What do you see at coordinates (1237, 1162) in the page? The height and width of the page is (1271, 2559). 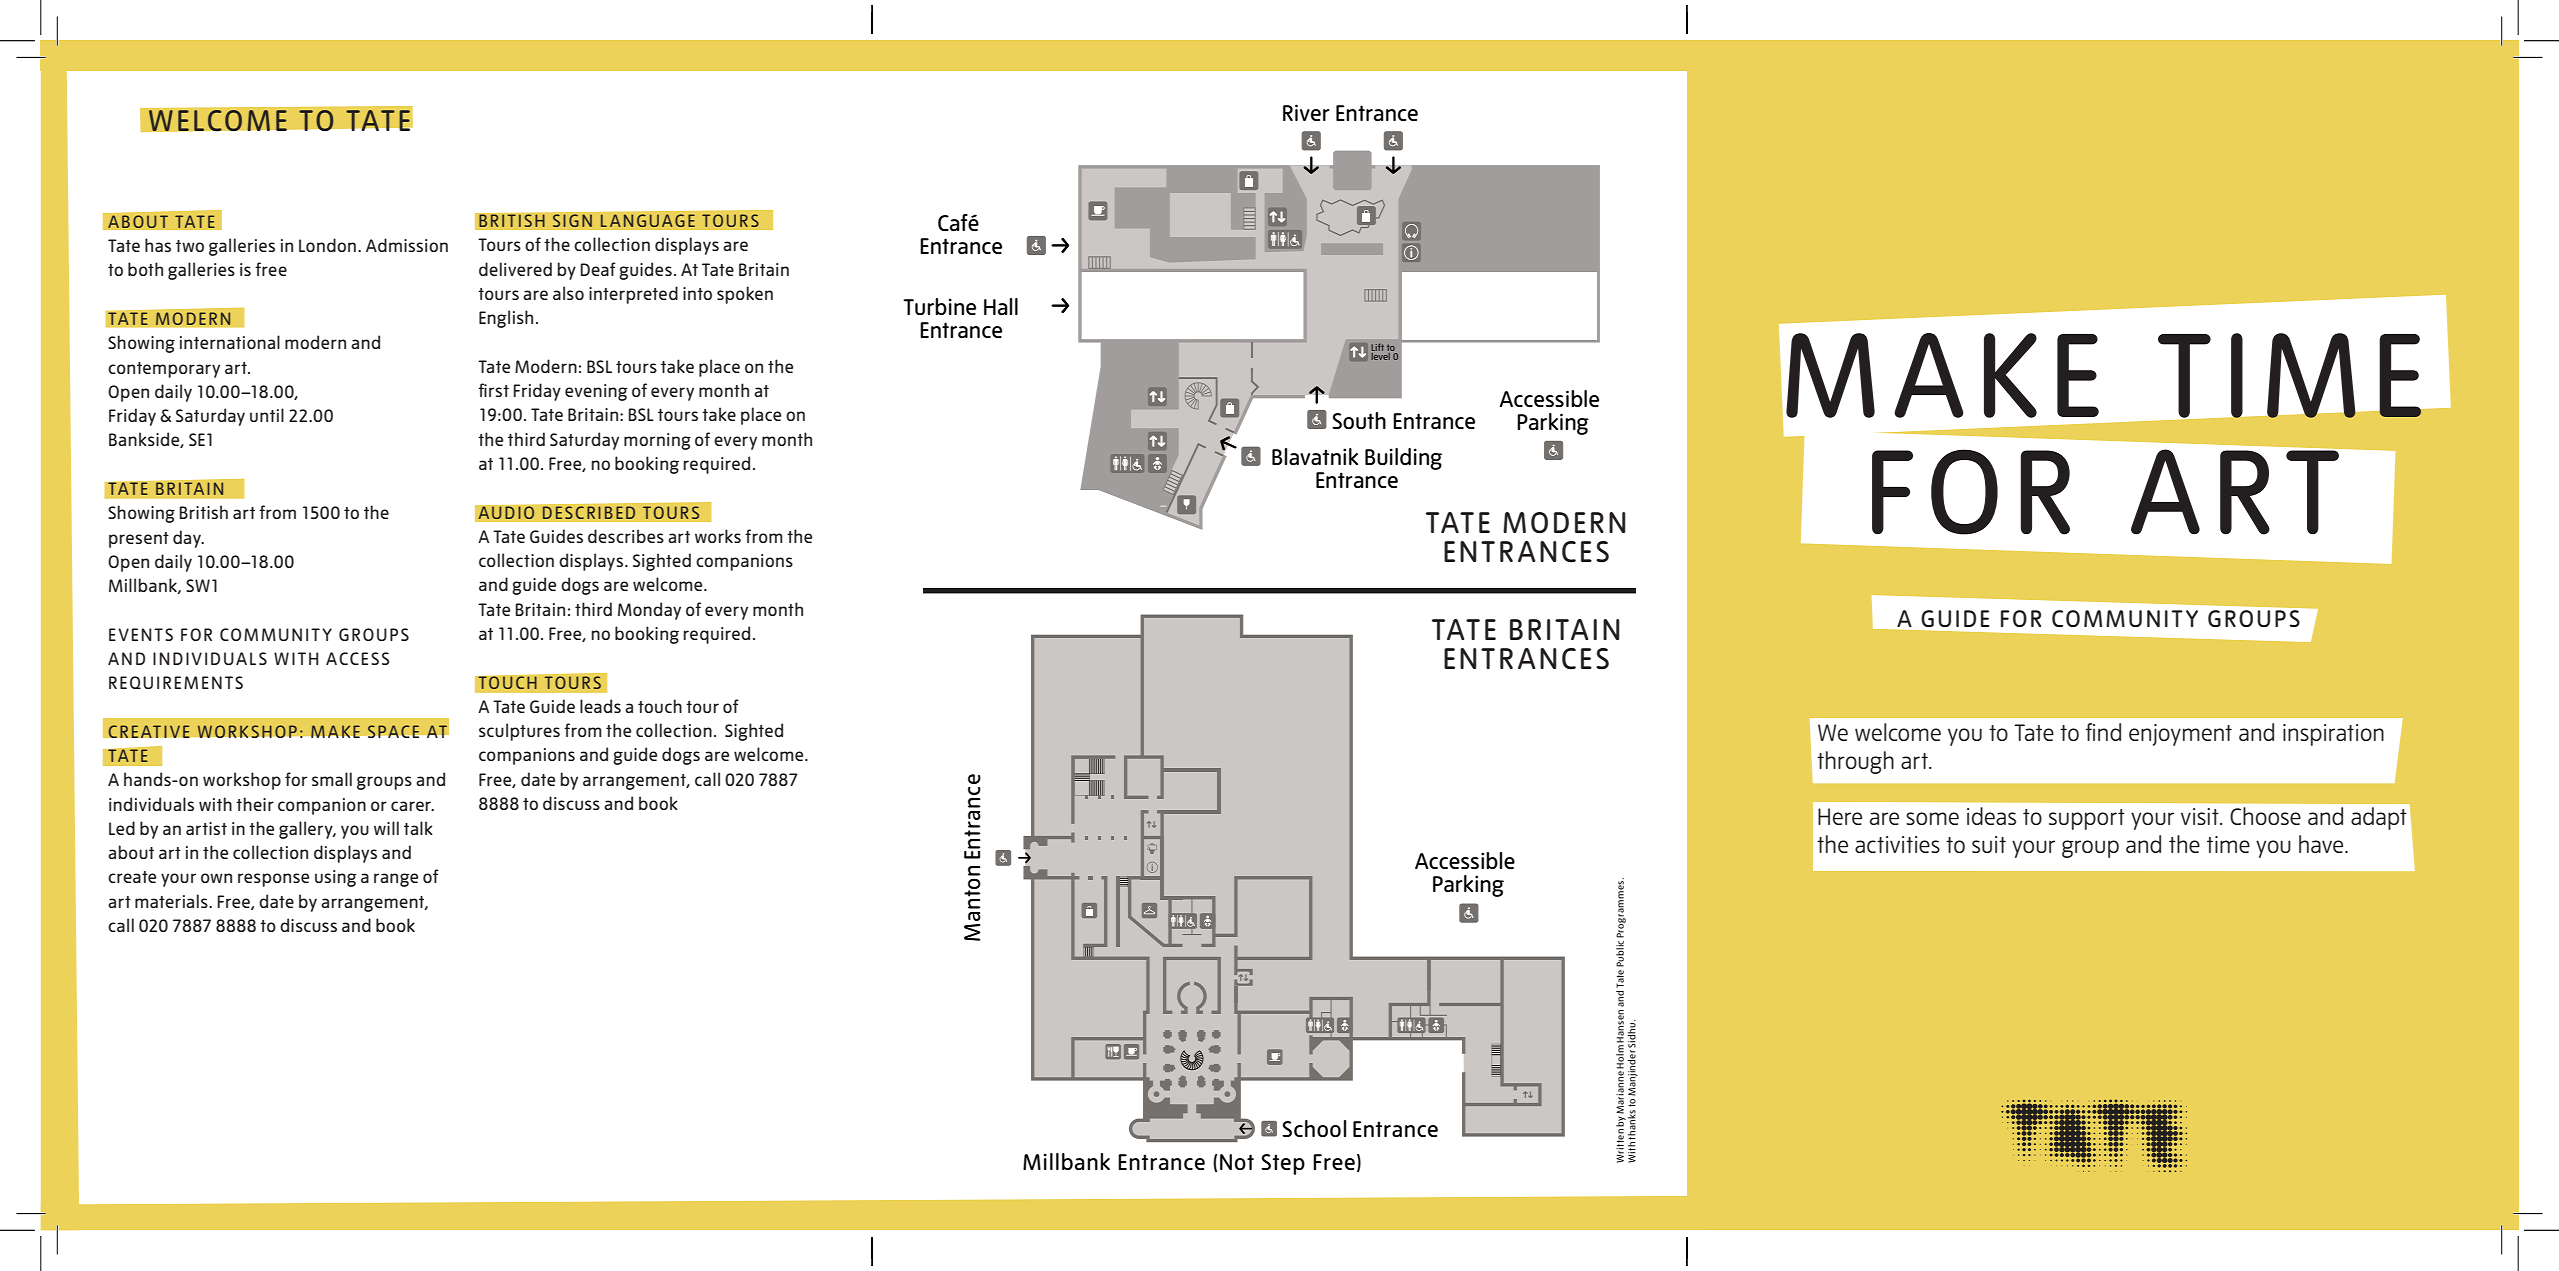 I see `Not` at bounding box center [1237, 1162].
